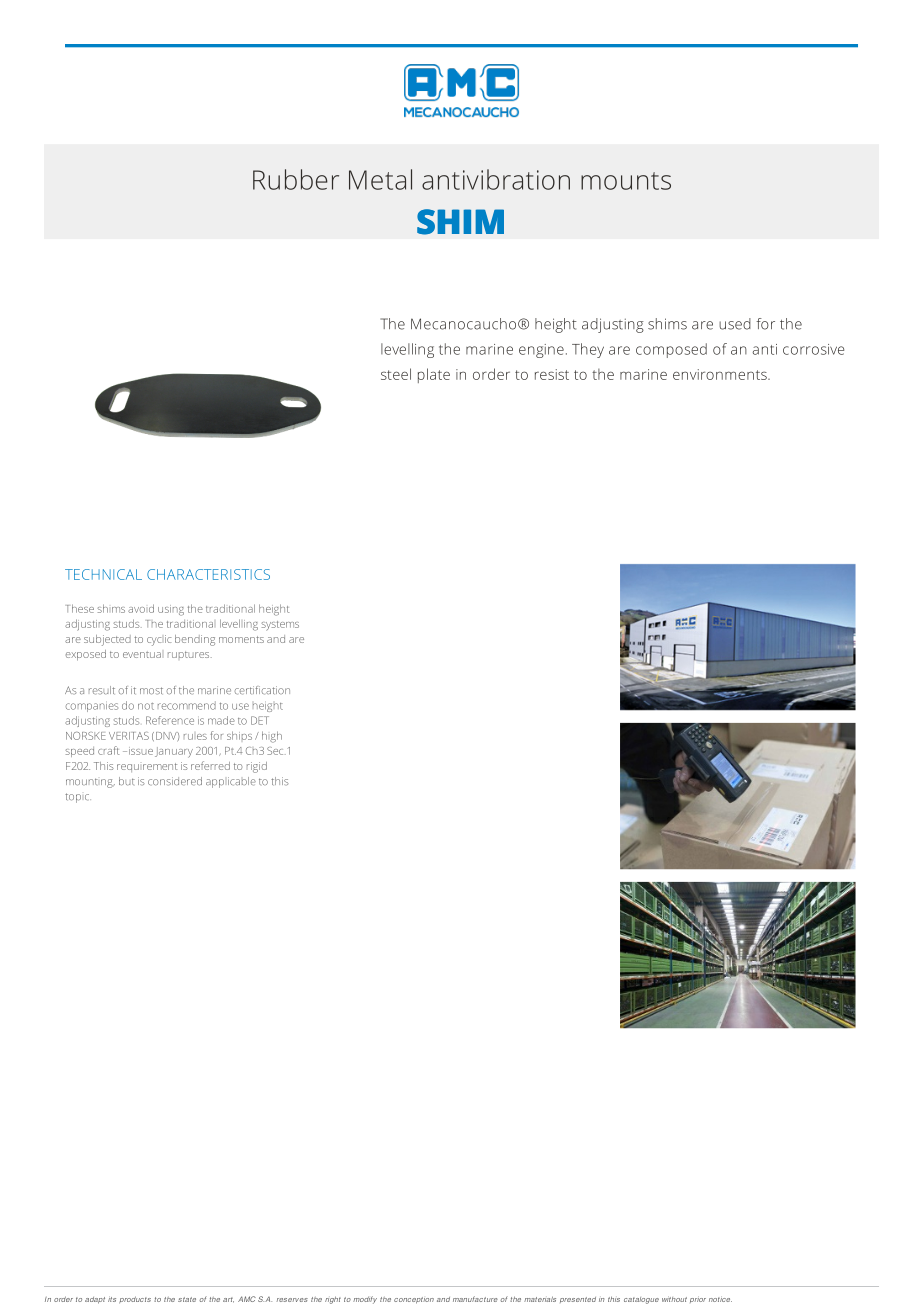 The image size is (924, 1308). Describe the element at coordinates (720, 1299) in the screenshot. I see `notice` at that location.
